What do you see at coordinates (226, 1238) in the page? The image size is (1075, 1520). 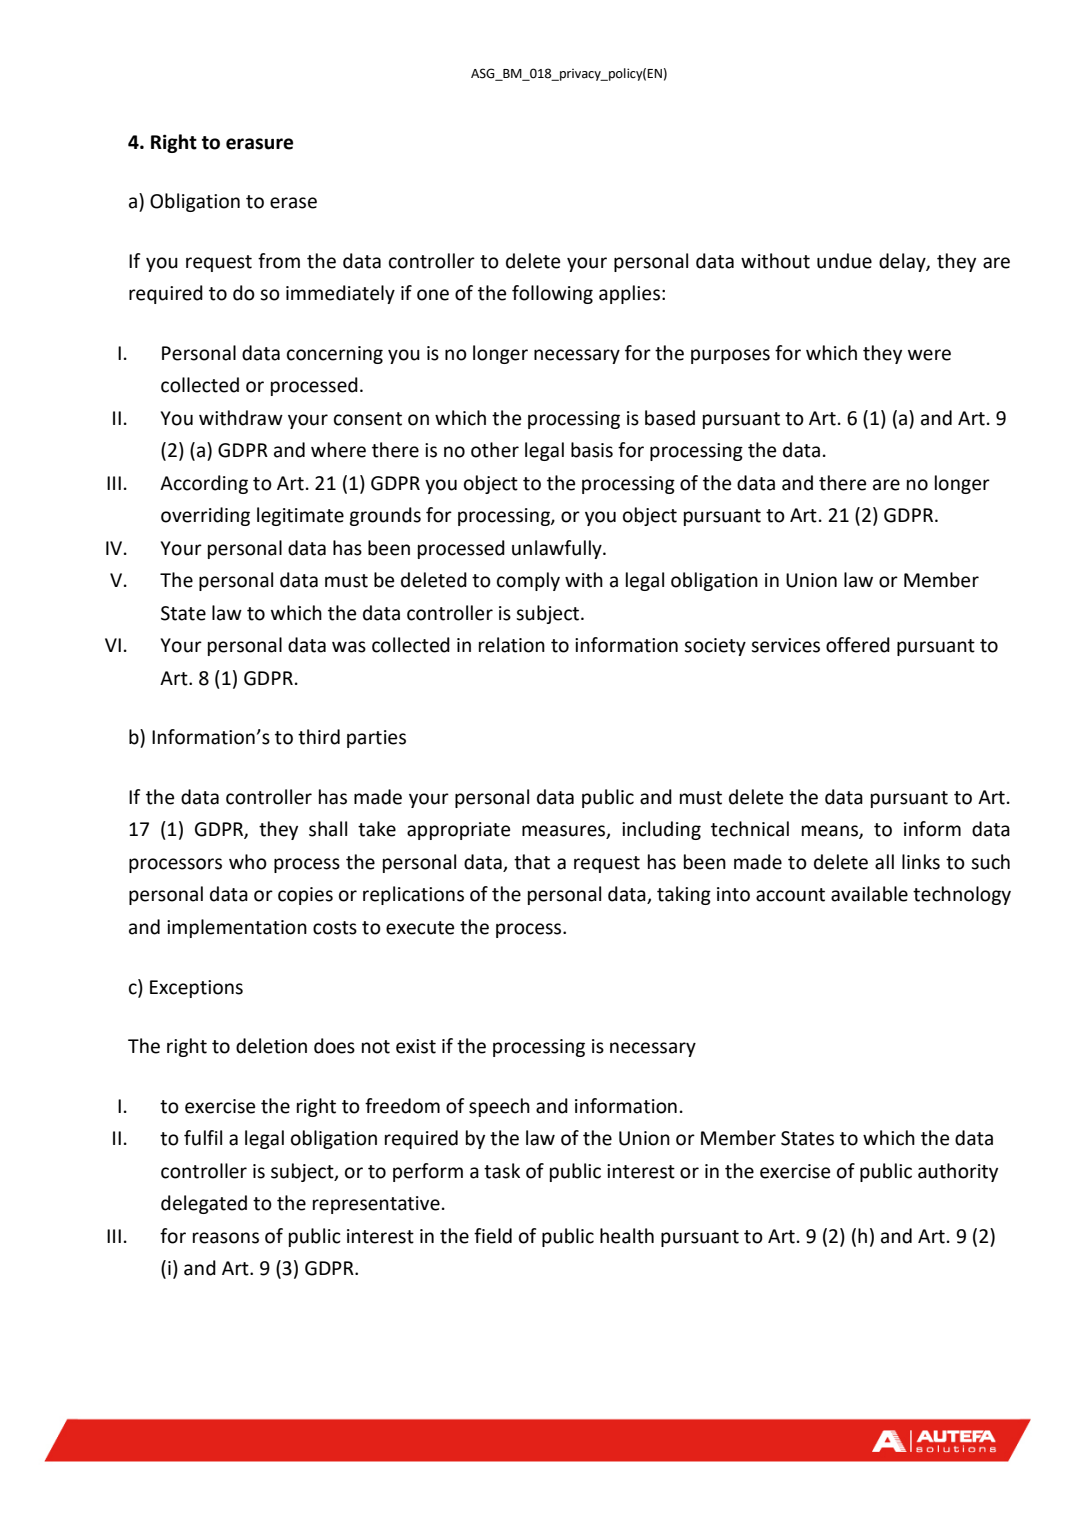 I see `reasons` at bounding box center [226, 1238].
